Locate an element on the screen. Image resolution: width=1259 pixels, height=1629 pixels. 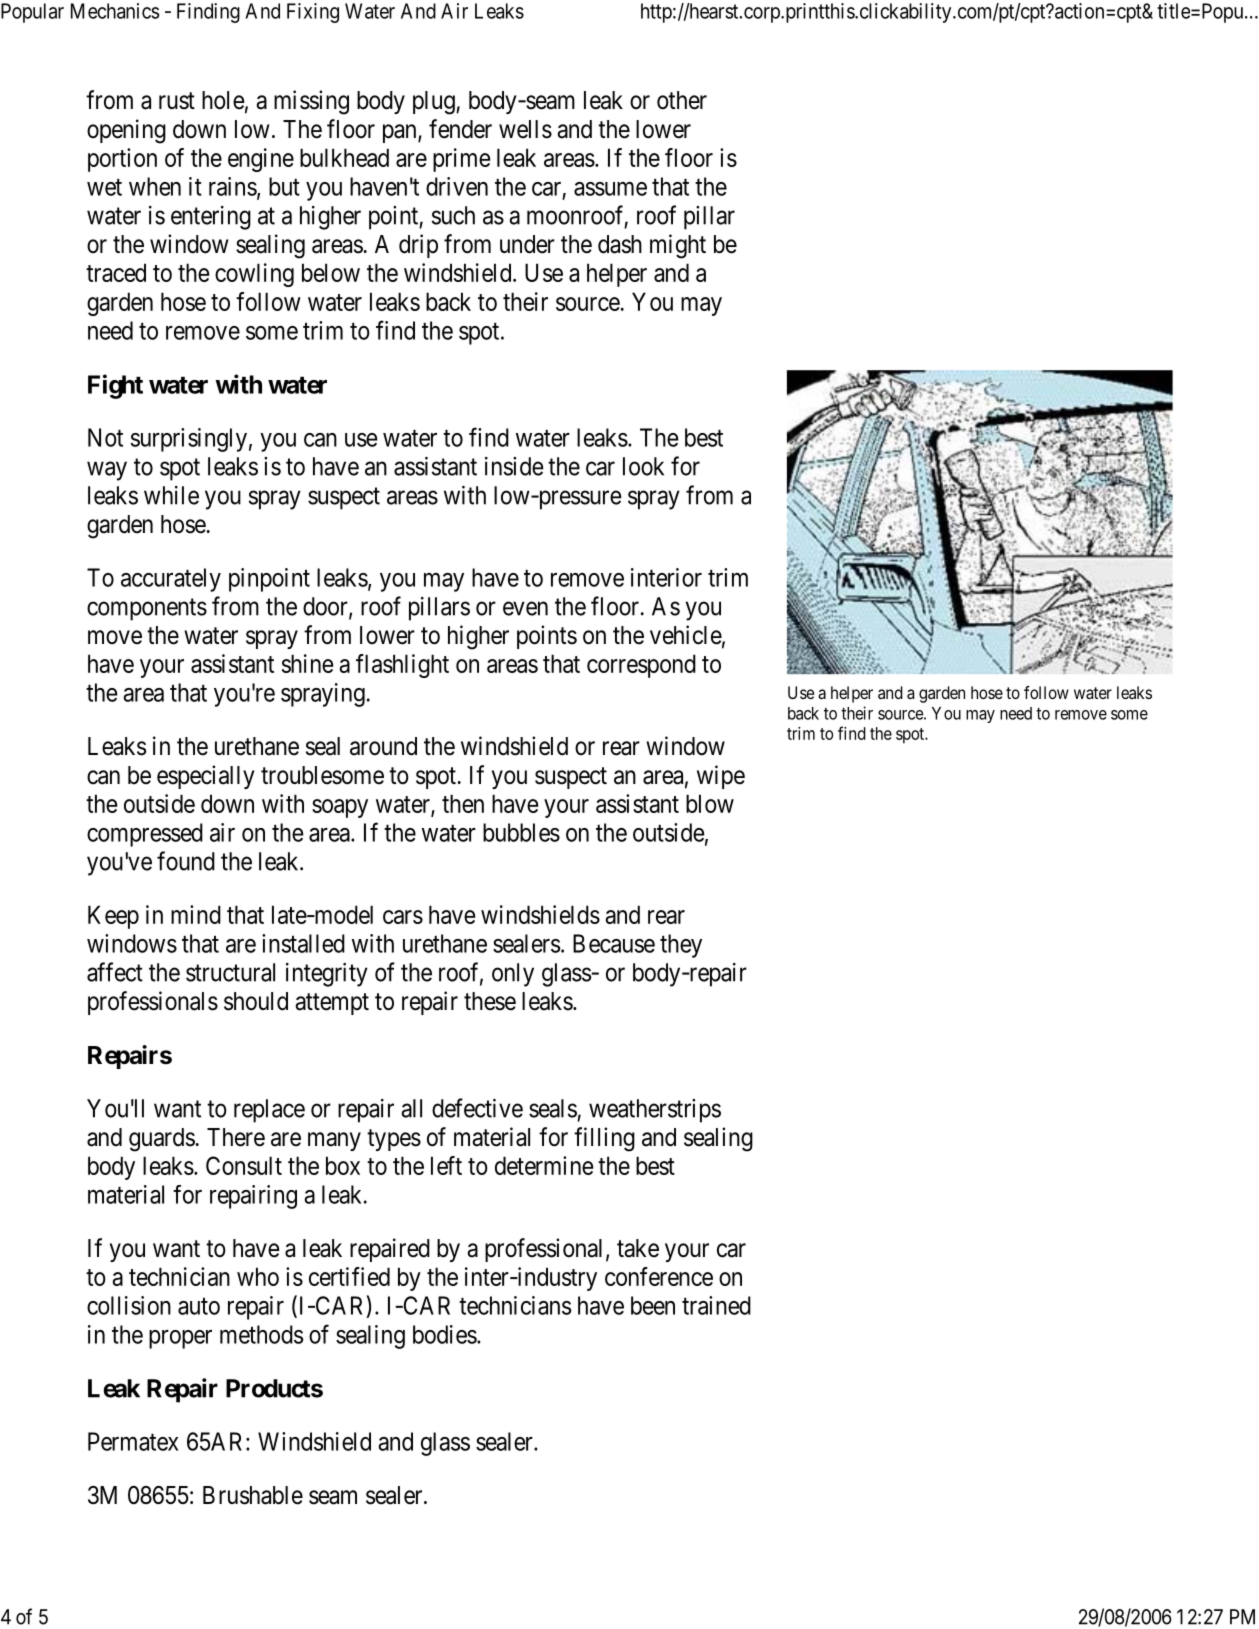
cars is located at coordinates (403, 917).
